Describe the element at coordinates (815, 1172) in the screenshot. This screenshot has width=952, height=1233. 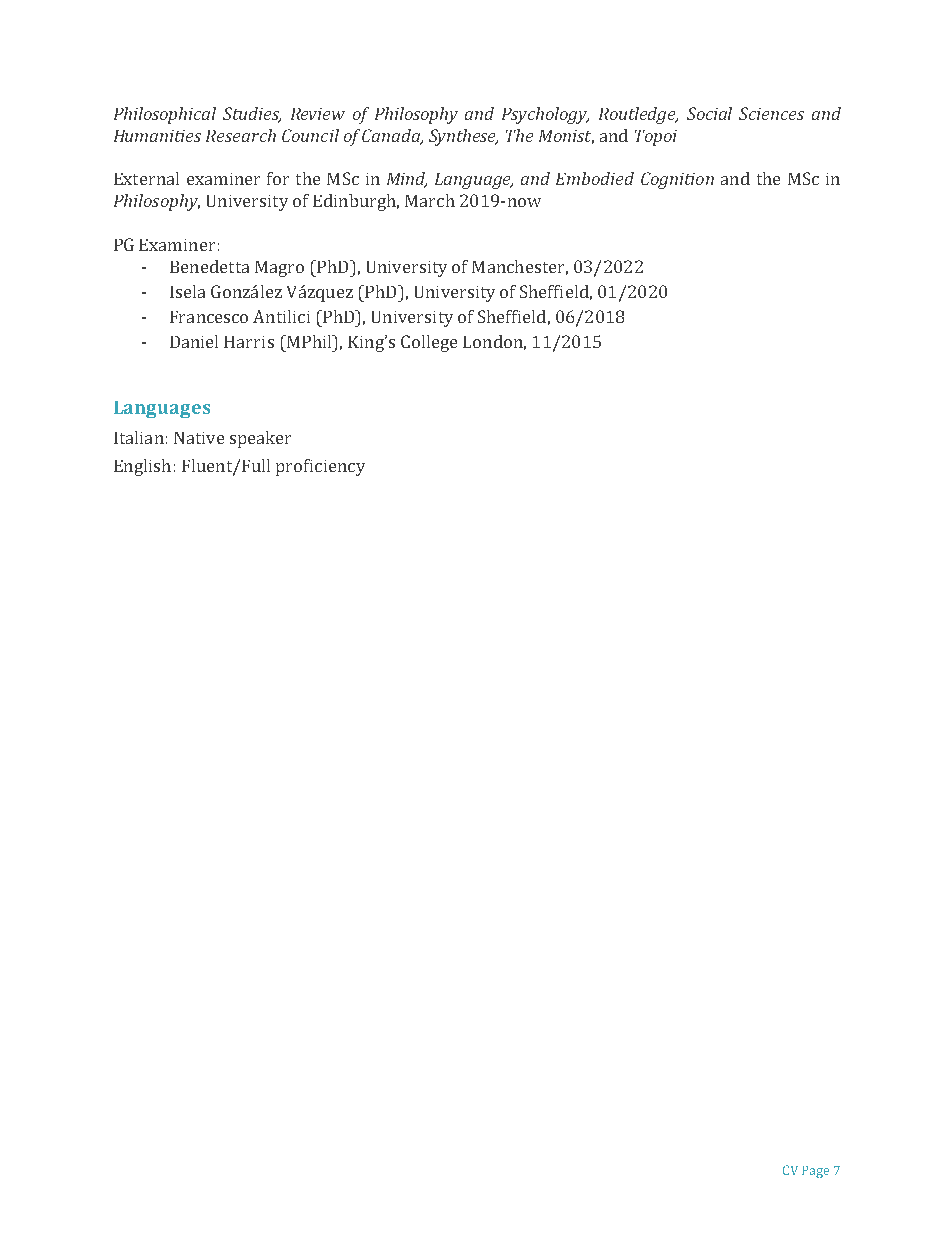
I see `Page` at that location.
